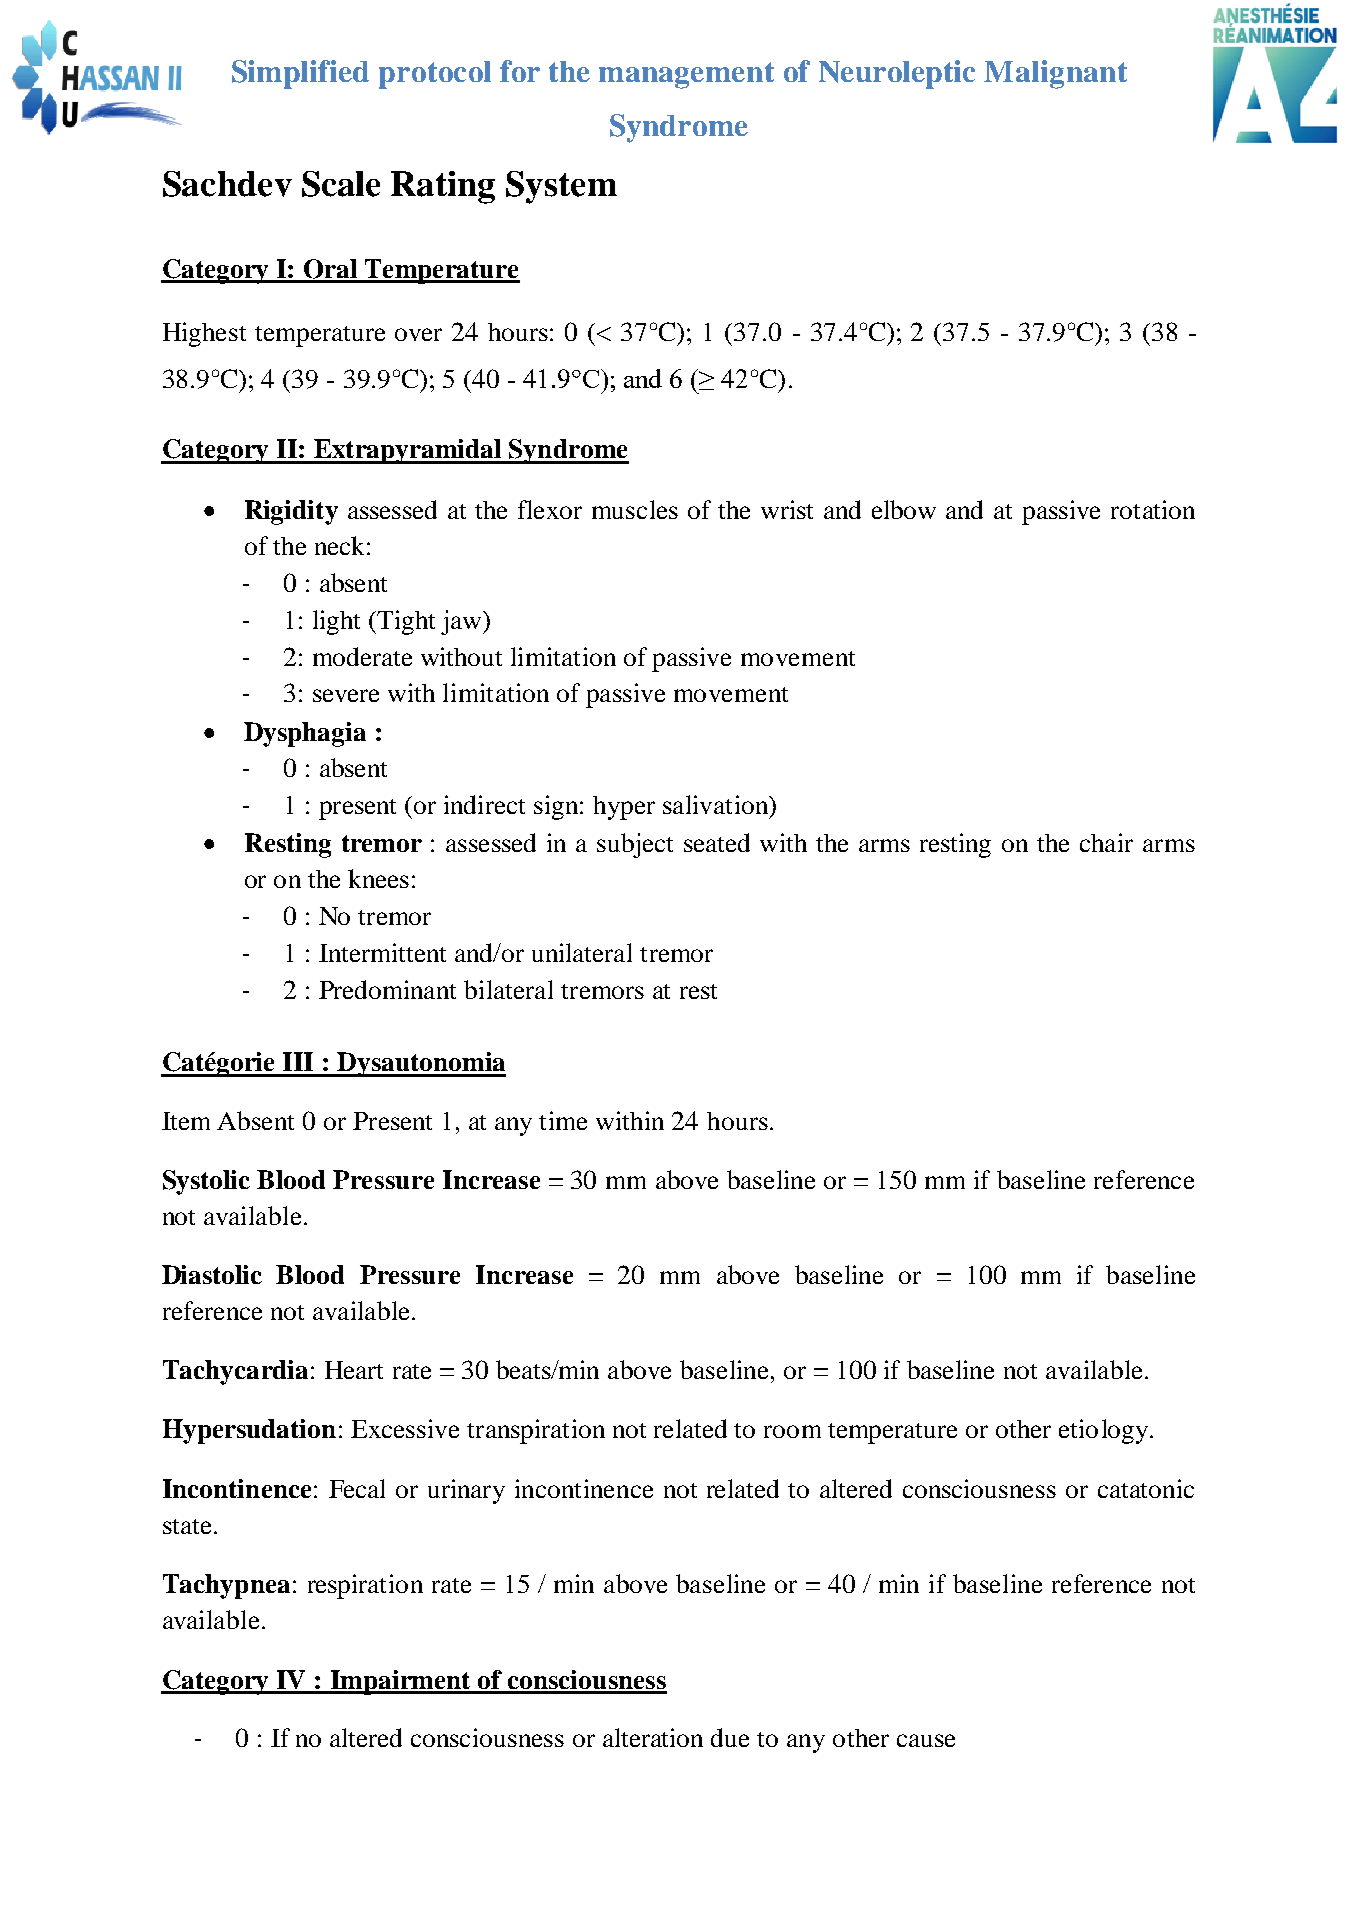  What do you see at coordinates (1106, 842) in the screenshot?
I see `chair` at bounding box center [1106, 842].
